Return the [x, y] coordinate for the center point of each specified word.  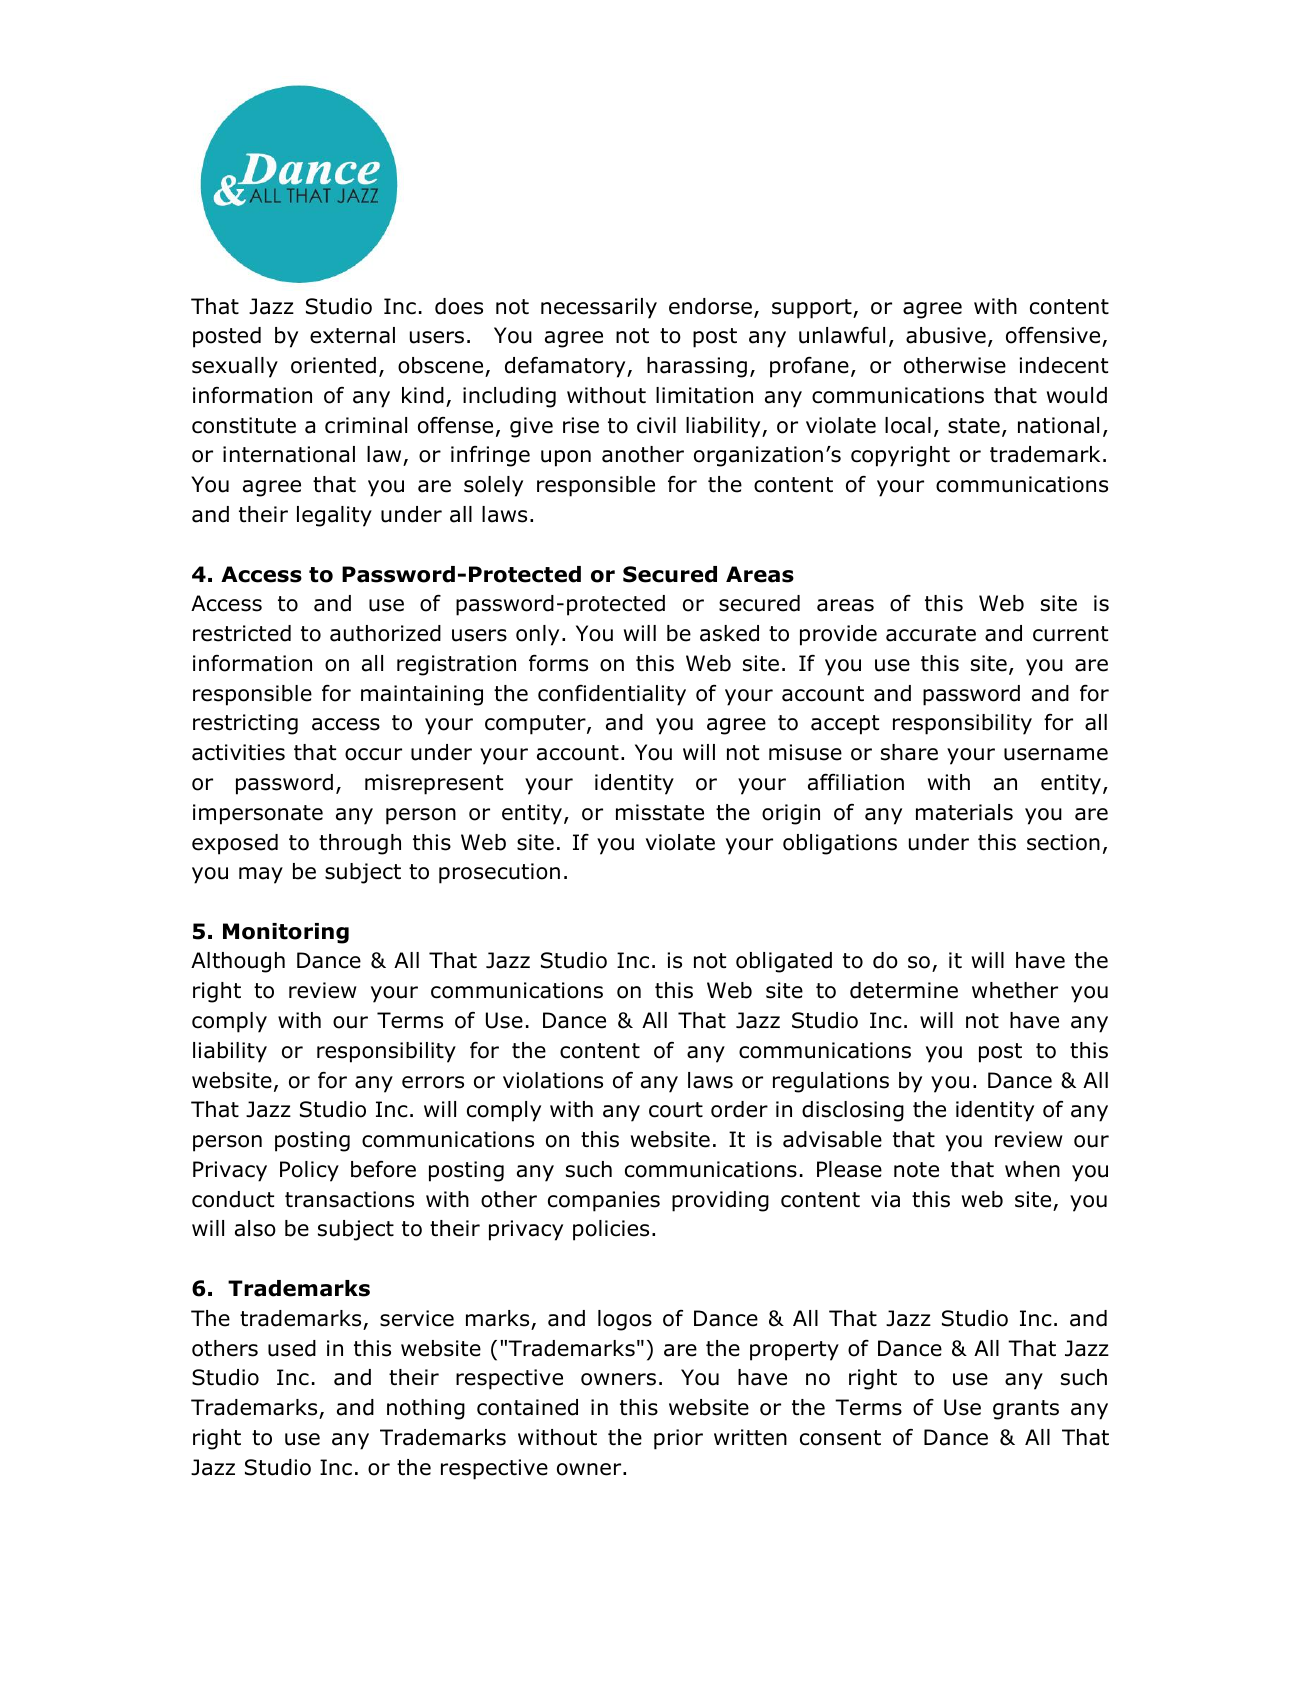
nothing [426, 1409]
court [676, 1110]
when [1032, 1169]
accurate [931, 634]
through [360, 844]
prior [678, 1439]
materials [964, 812]
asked [729, 633]
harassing [697, 367]
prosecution [499, 873]
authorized [385, 633]
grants [1026, 1410]
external [352, 335]
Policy [309, 1171]
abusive [946, 335]
